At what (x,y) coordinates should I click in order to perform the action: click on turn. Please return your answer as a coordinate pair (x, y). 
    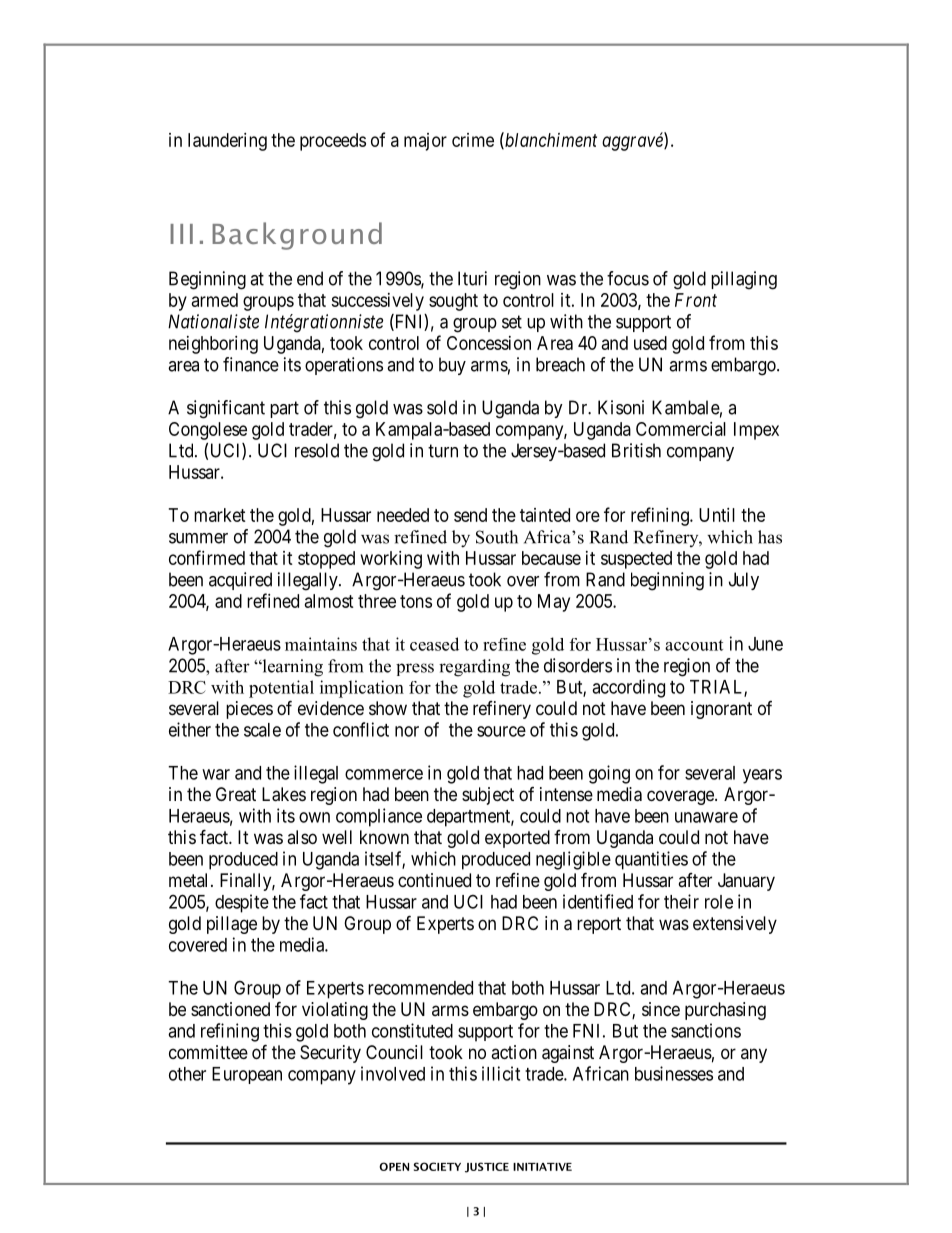
    Looking at the image, I should click on (443, 451).
